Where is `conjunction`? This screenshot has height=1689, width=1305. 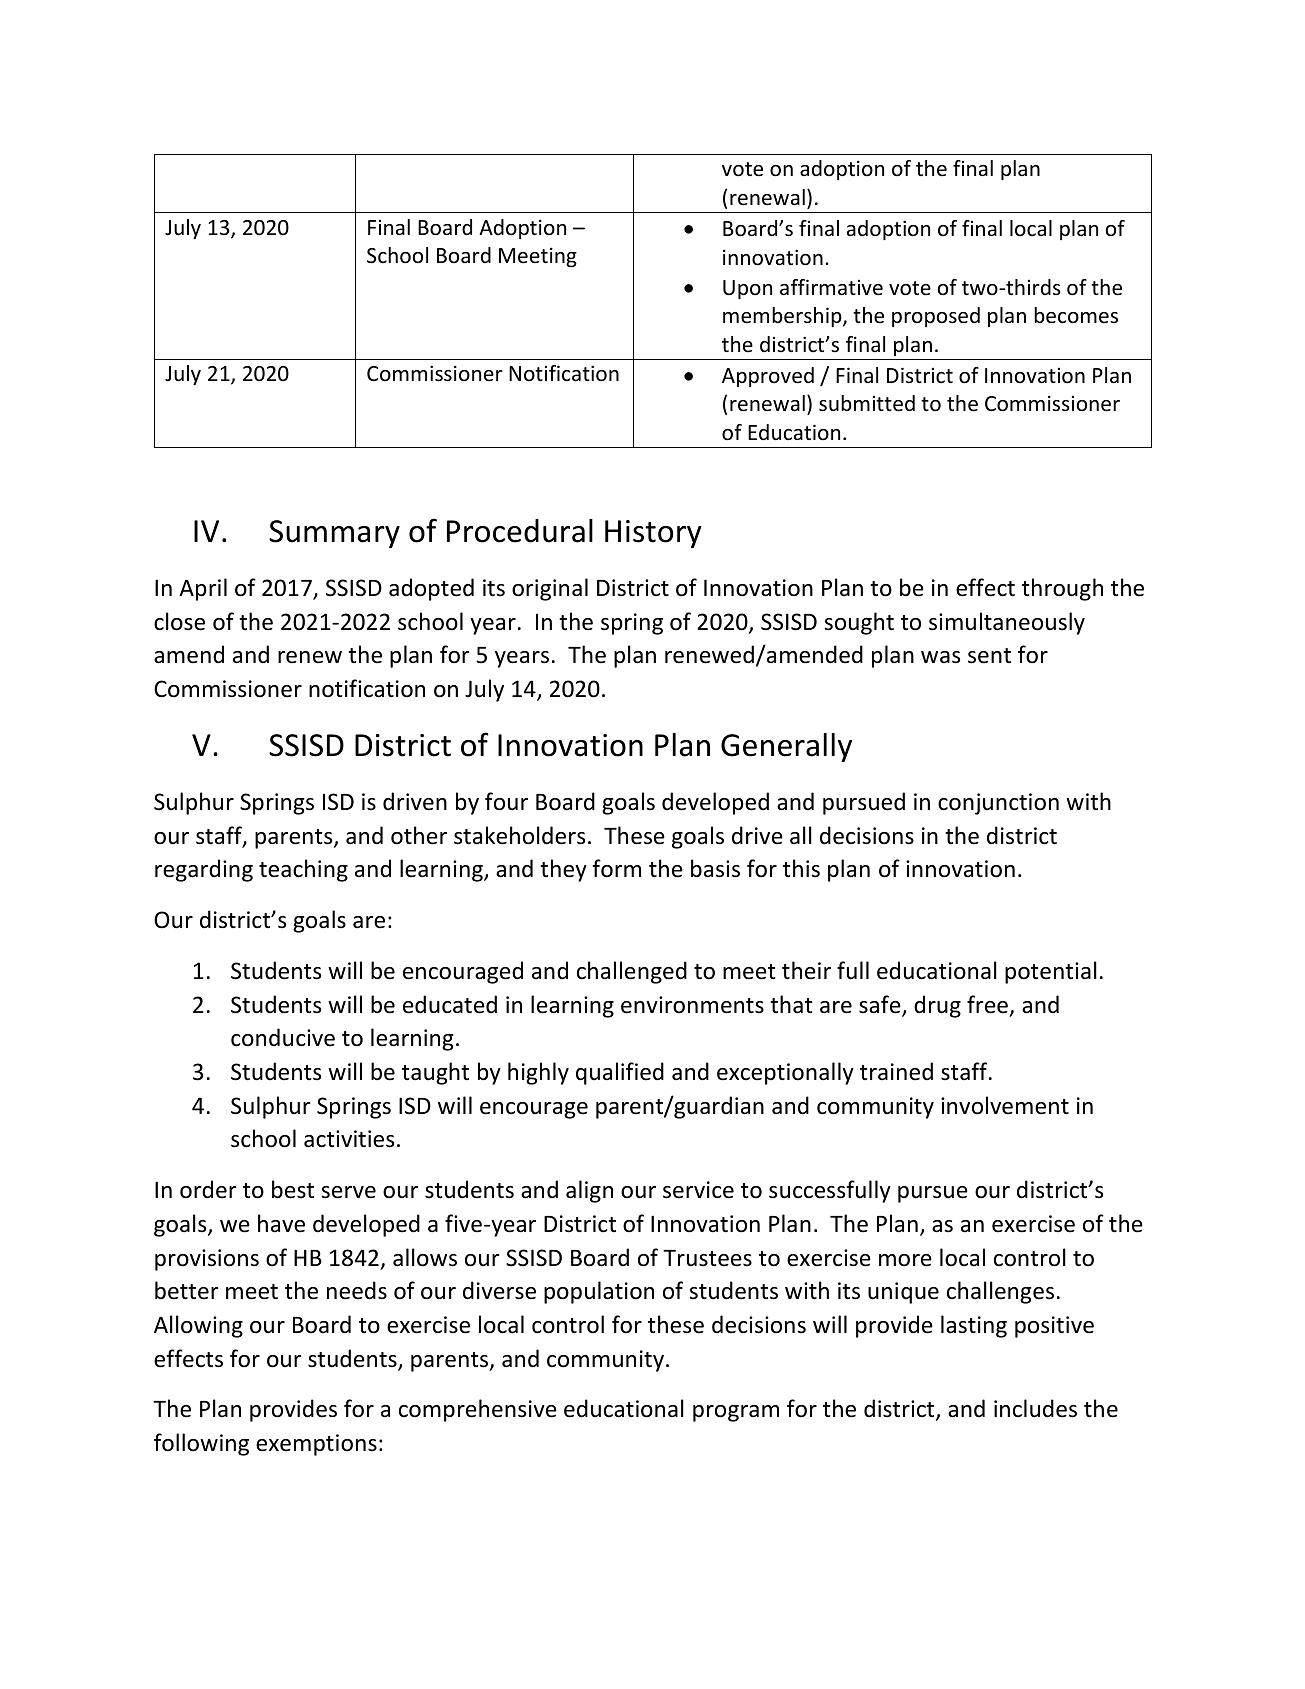 conjunction is located at coordinates (998, 804).
